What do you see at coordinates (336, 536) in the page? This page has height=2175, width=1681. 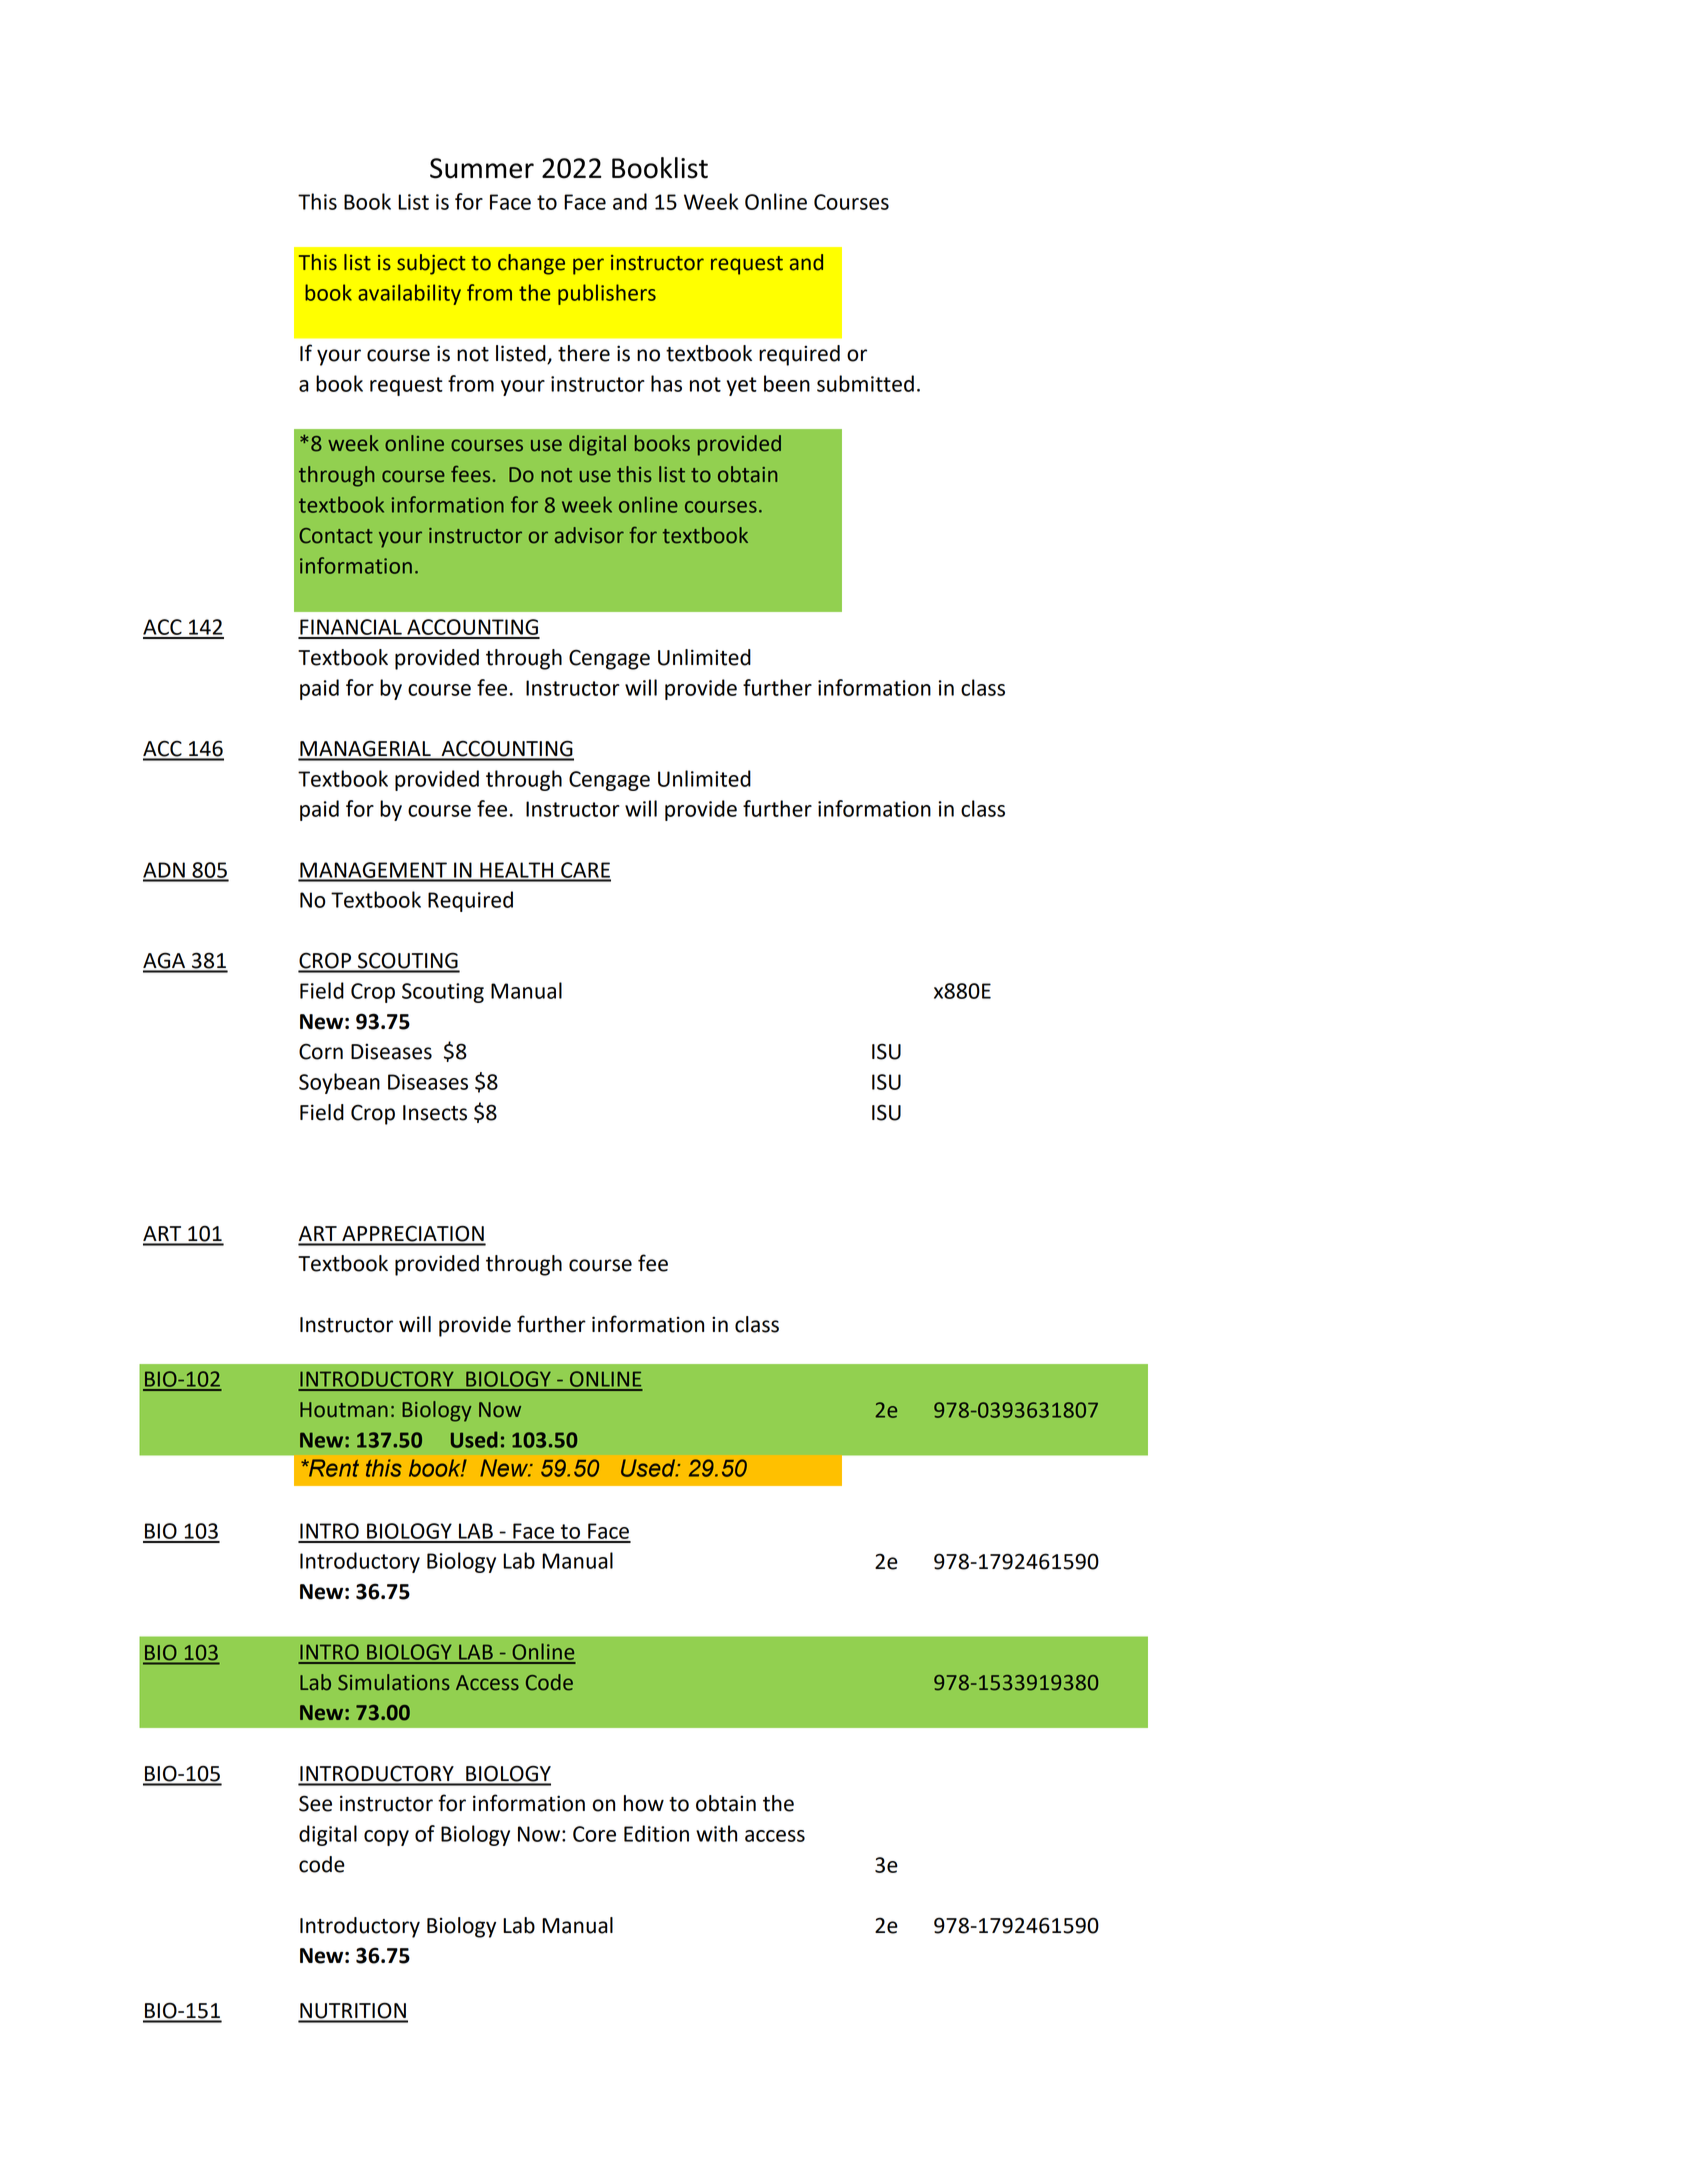 I see `Contact` at bounding box center [336, 536].
